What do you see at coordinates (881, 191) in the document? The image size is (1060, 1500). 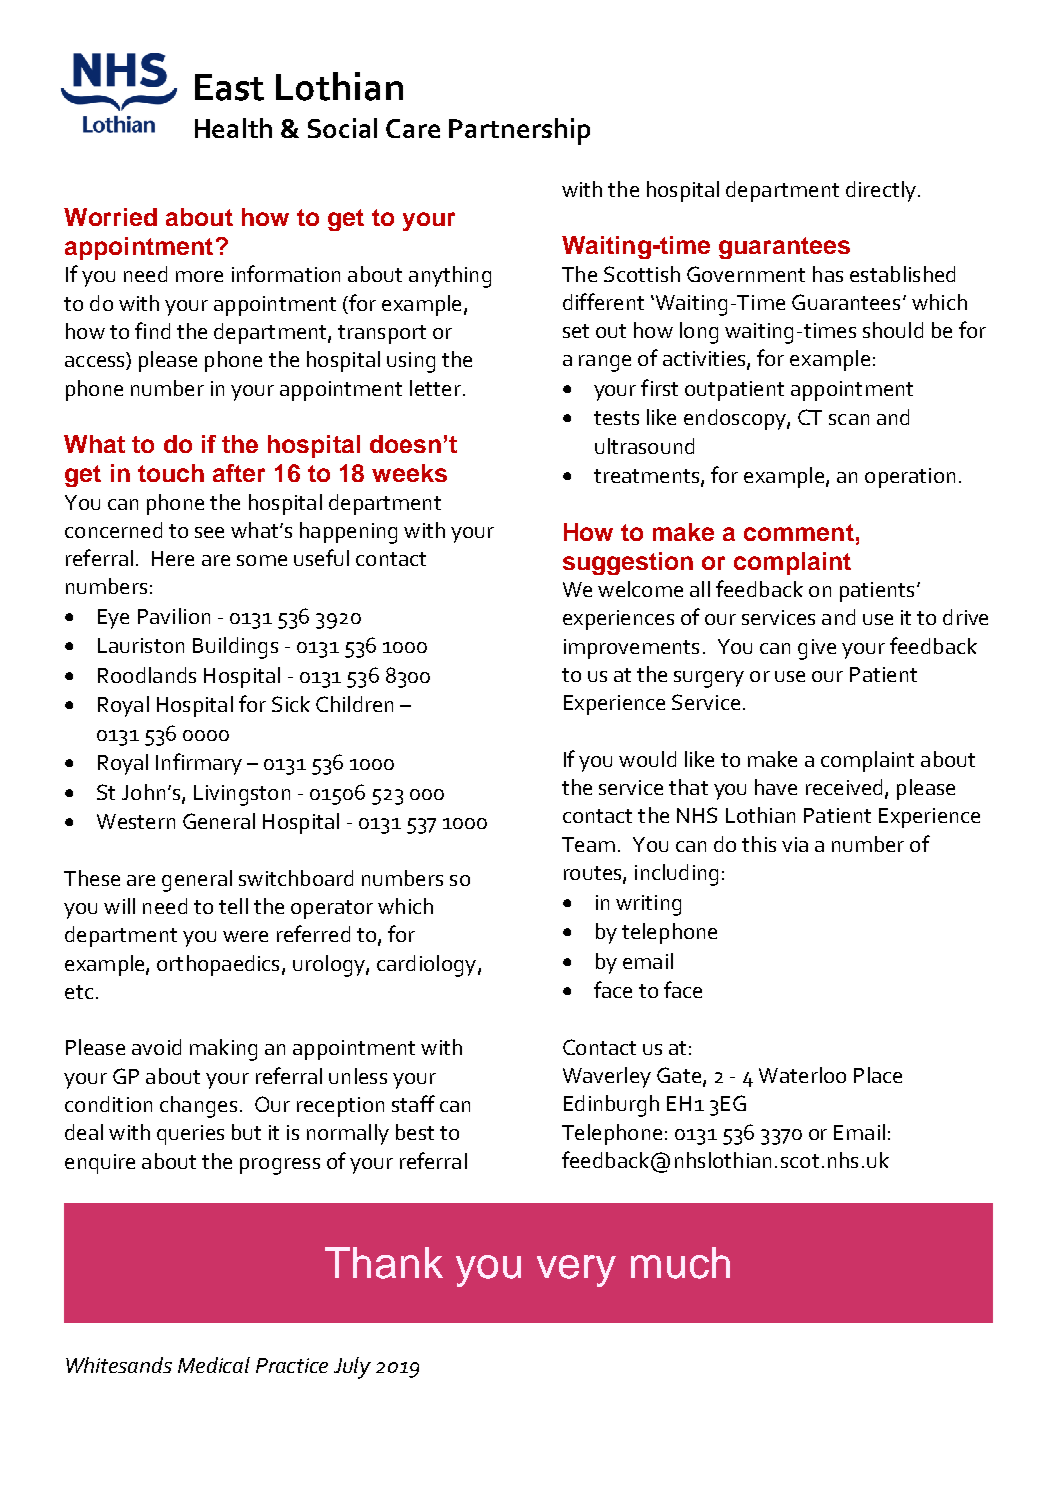 I see `directly` at bounding box center [881, 191].
